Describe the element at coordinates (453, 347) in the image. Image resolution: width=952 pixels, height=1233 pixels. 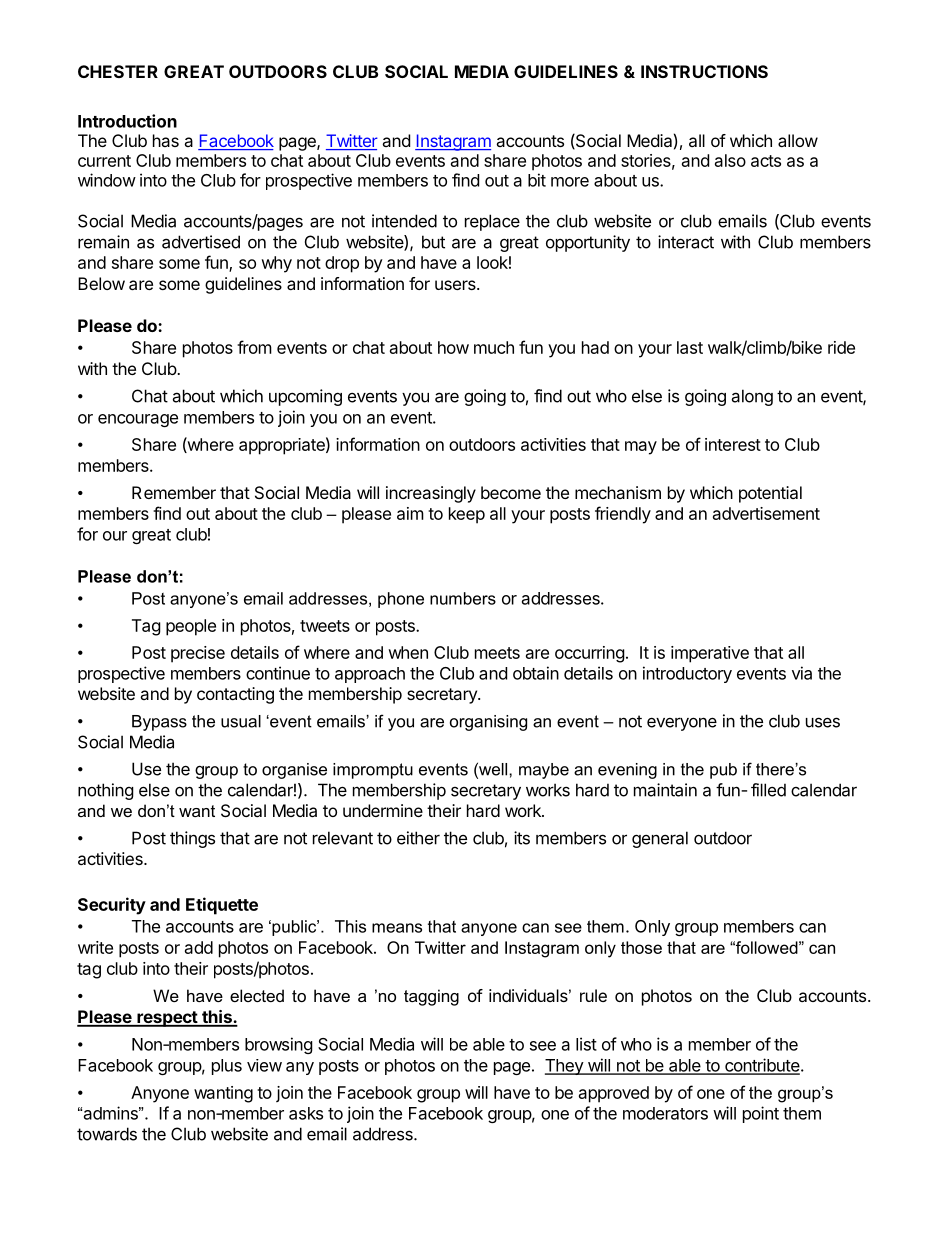
I see `how` at that location.
